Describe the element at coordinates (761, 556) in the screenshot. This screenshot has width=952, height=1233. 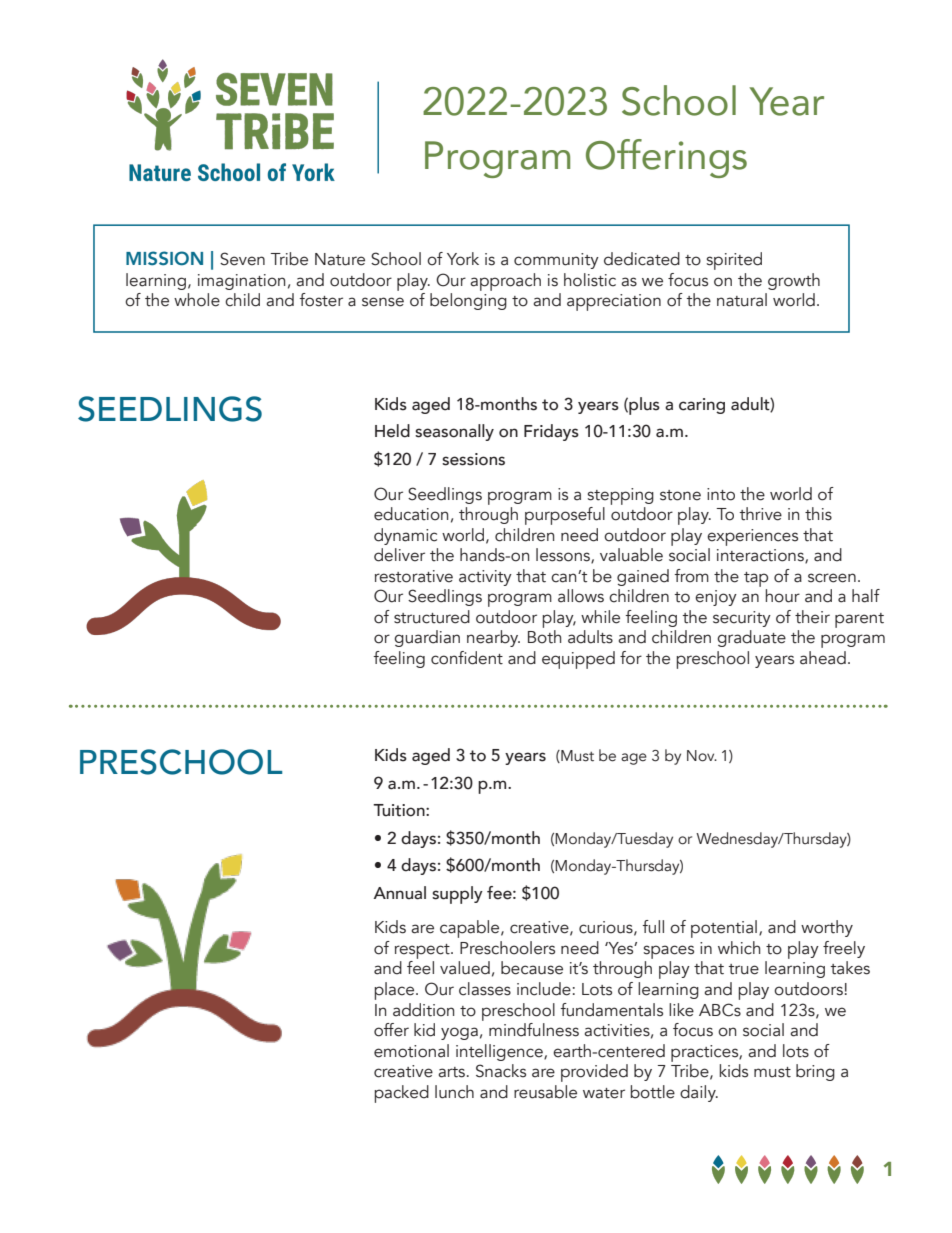
I see `interactions` at that location.
